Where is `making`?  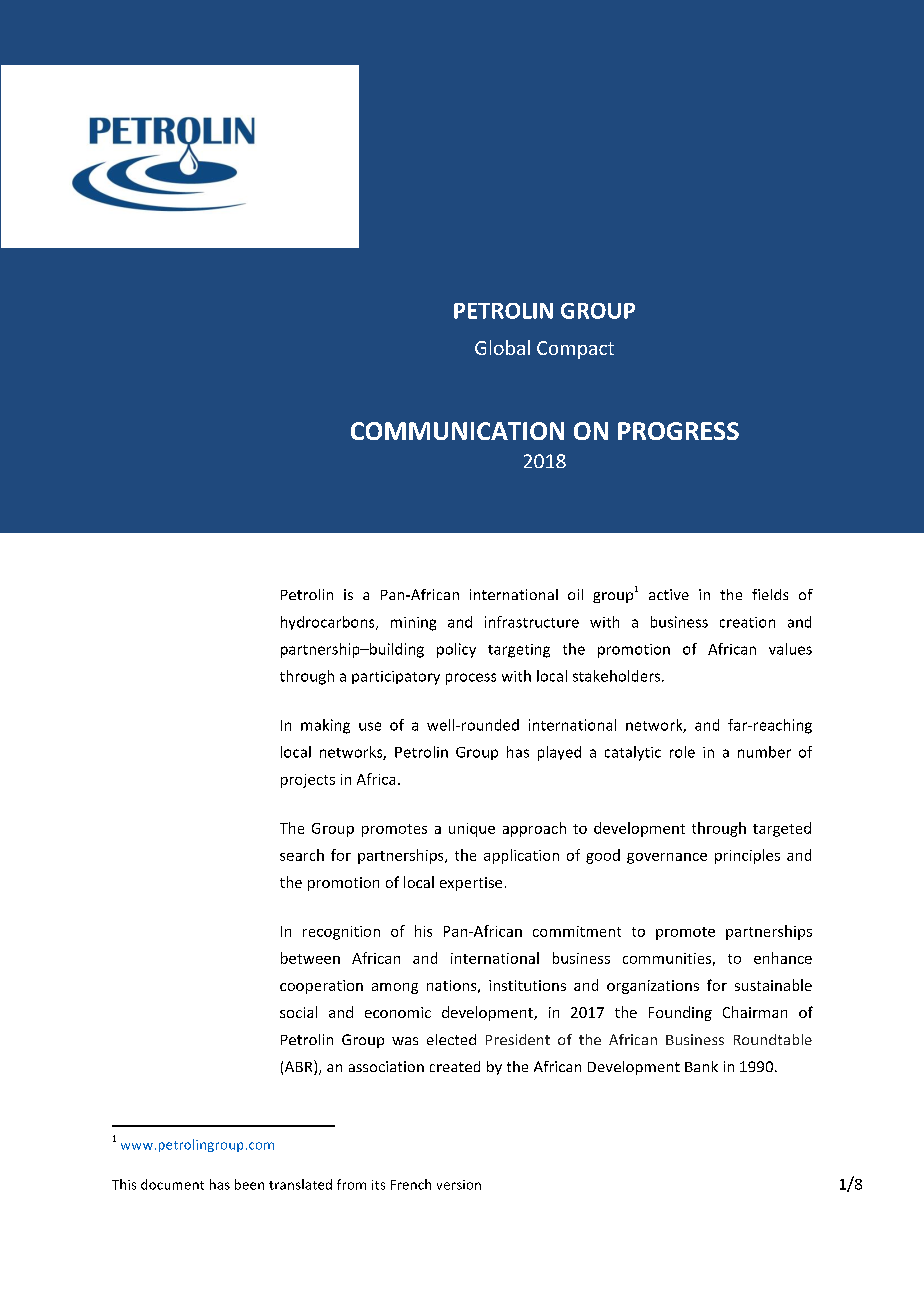 making is located at coordinates (325, 726).
